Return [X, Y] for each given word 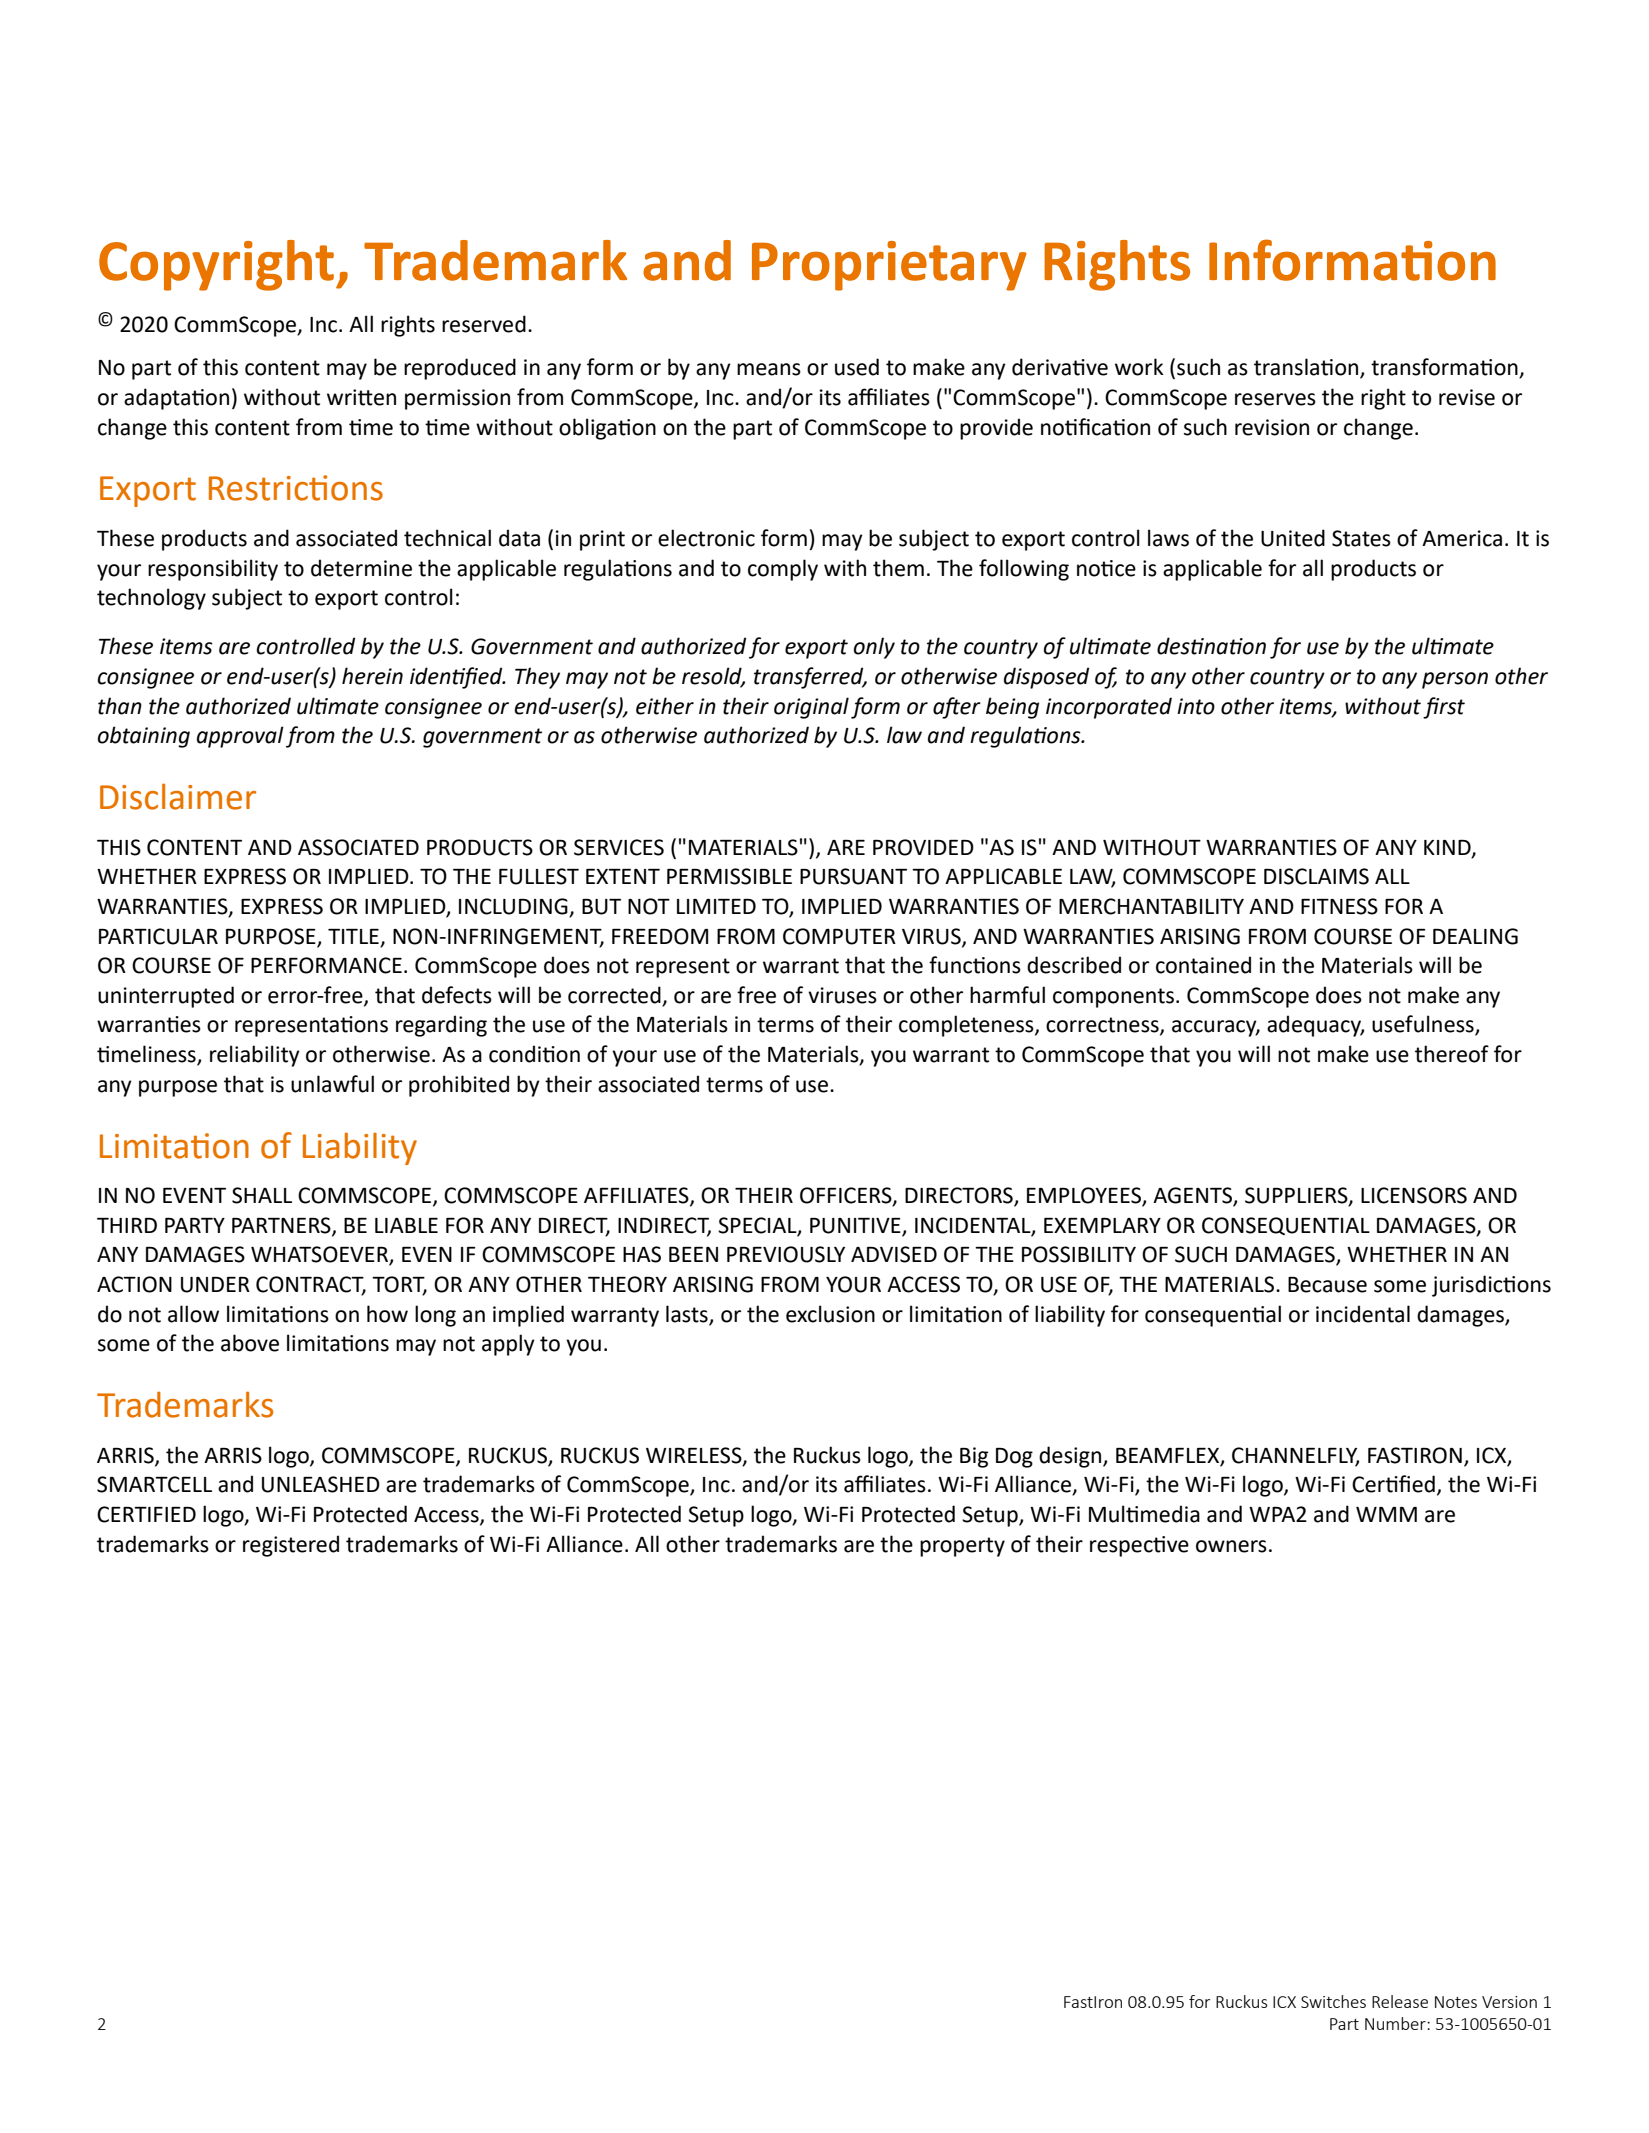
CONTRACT [311, 1285]
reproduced [460, 369]
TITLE [353, 936]
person [1455, 680]
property [962, 1547]
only [874, 648]
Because [1327, 1285]
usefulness [1424, 1025]
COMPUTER [839, 936]
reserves [1275, 399]
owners [1231, 1546]
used [857, 367]
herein [372, 676]
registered [291, 1546]
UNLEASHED [321, 1484]
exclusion [830, 1314]
